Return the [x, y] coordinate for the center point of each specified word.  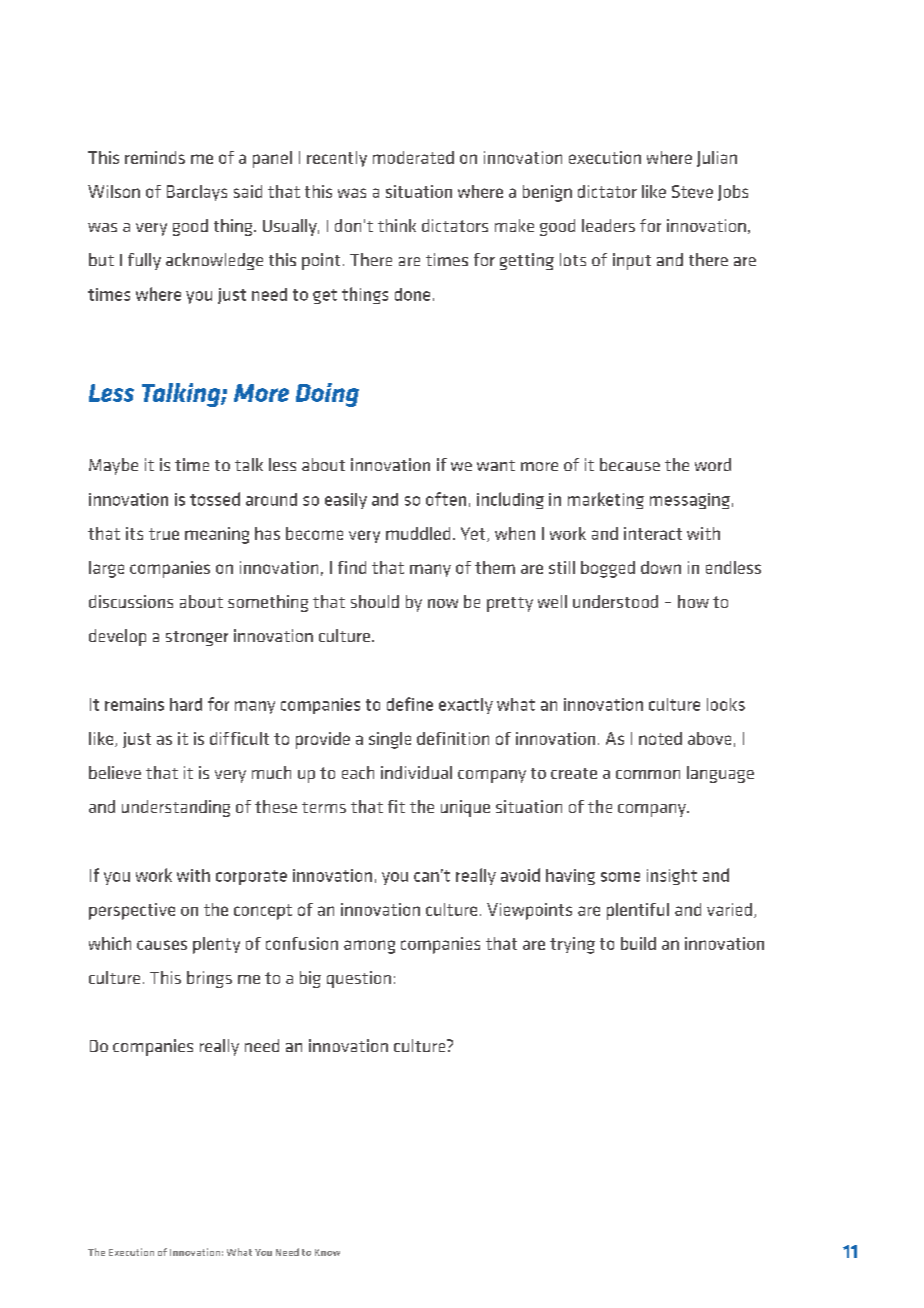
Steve [692, 191]
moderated [413, 157]
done [412, 294]
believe [115, 772]
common [648, 774]
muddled [418, 533]
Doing [327, 395]
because [630, 464]
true [164, 534]
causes [162, 945]
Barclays [197, 193]
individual [416, 772]
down [661, 567]
